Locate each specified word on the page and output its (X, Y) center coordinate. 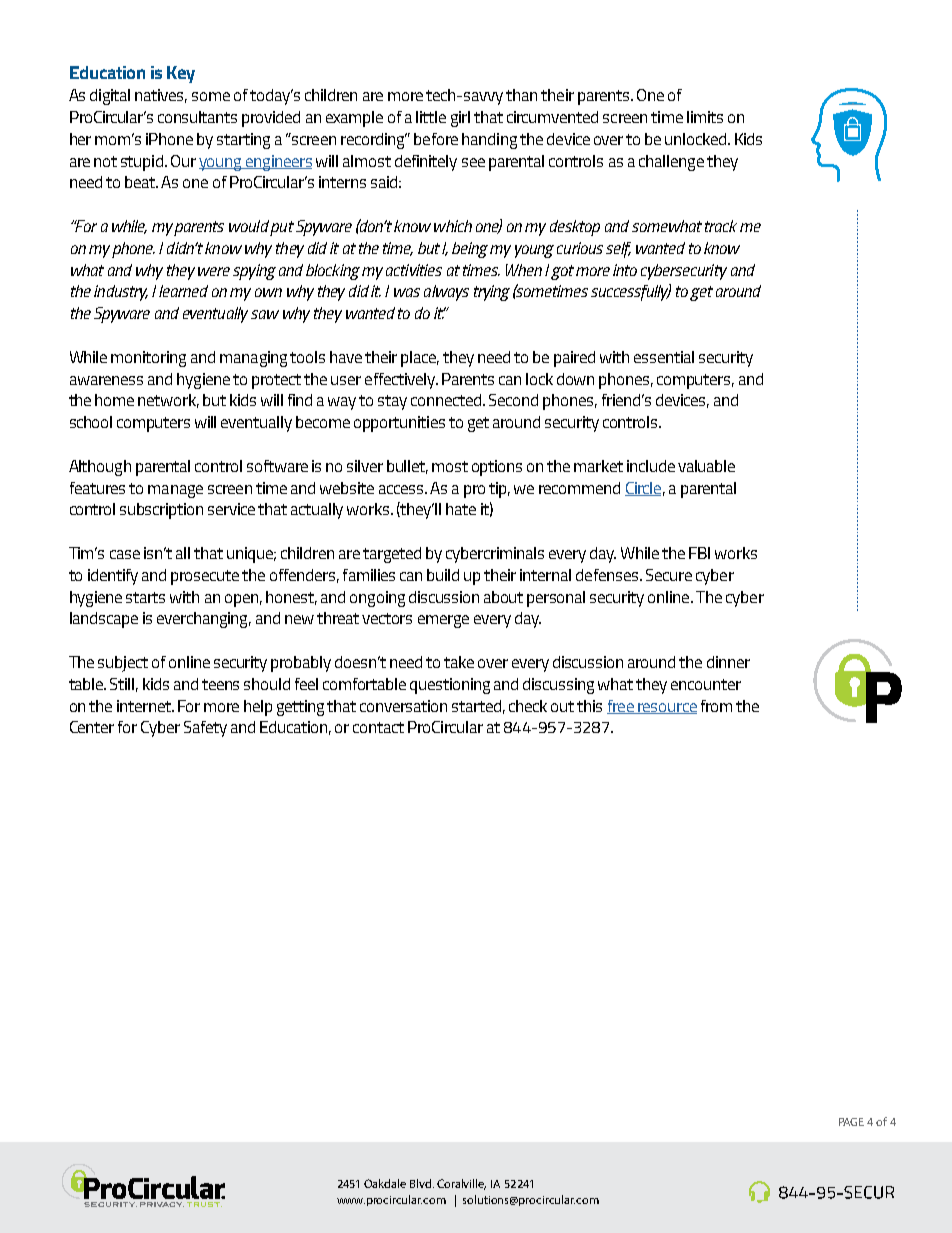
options (497, 468)
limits (705, 117)
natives (161, 96)
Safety (205, 729)
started (476, 706)
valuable (706, 466)
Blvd (422, 1183)
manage (175, 491)
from (716, 706)
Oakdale (385, 1183)
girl (460, 119)
